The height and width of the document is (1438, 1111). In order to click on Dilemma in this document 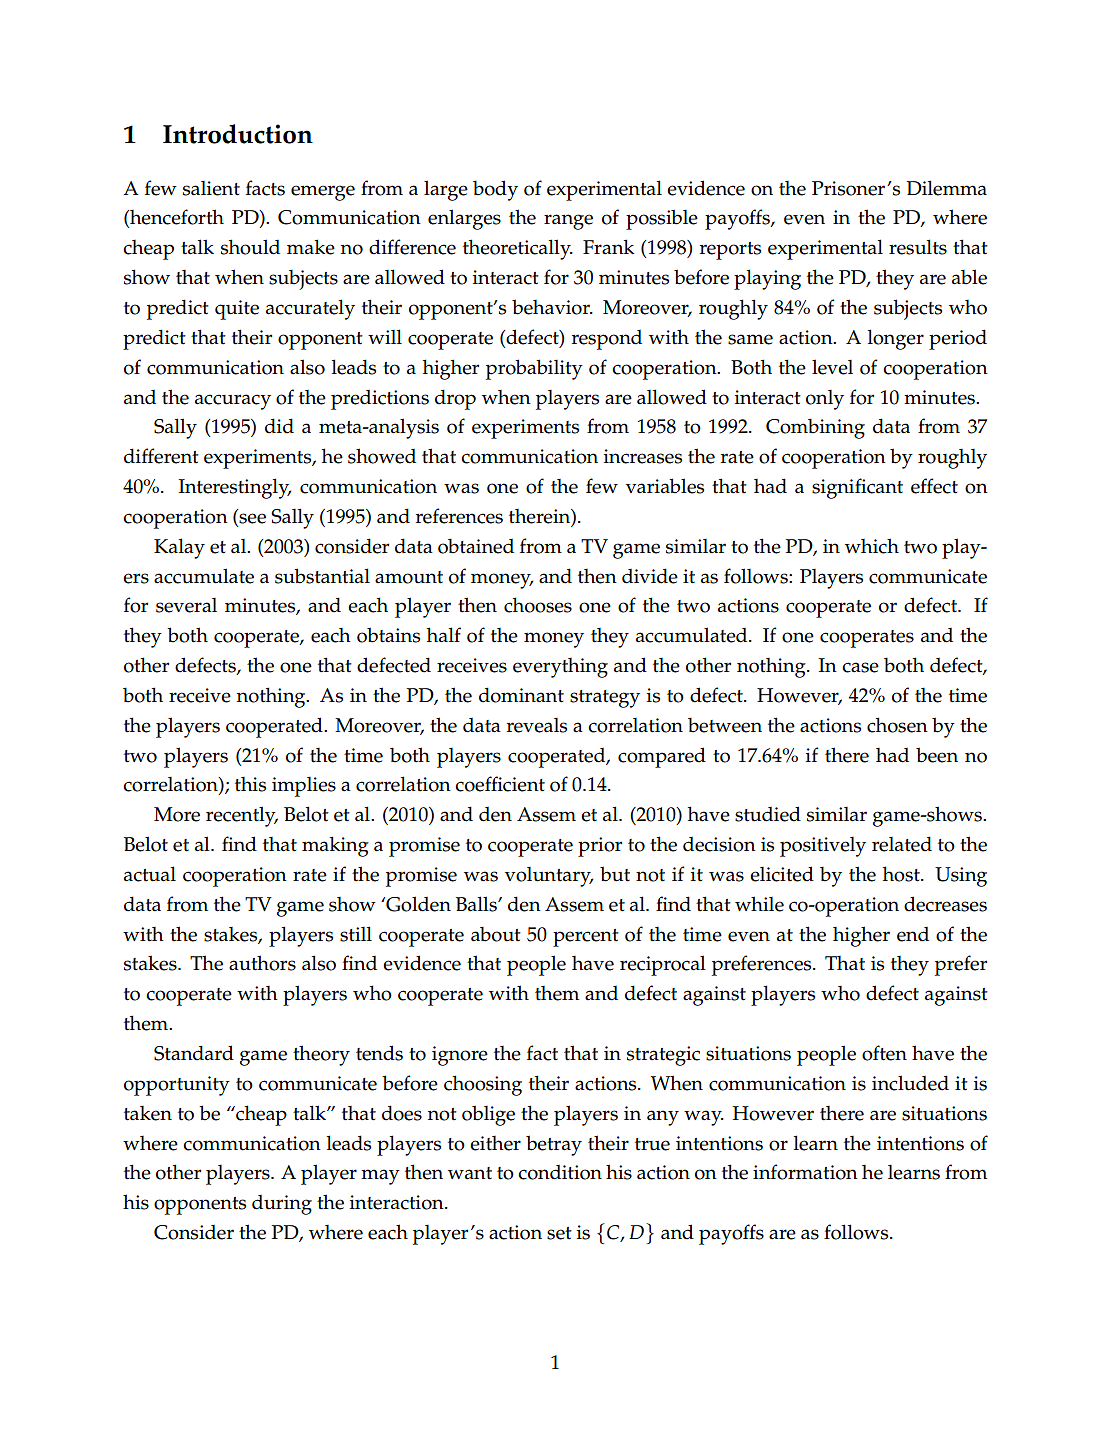, I will do `click(947, 188)`.
